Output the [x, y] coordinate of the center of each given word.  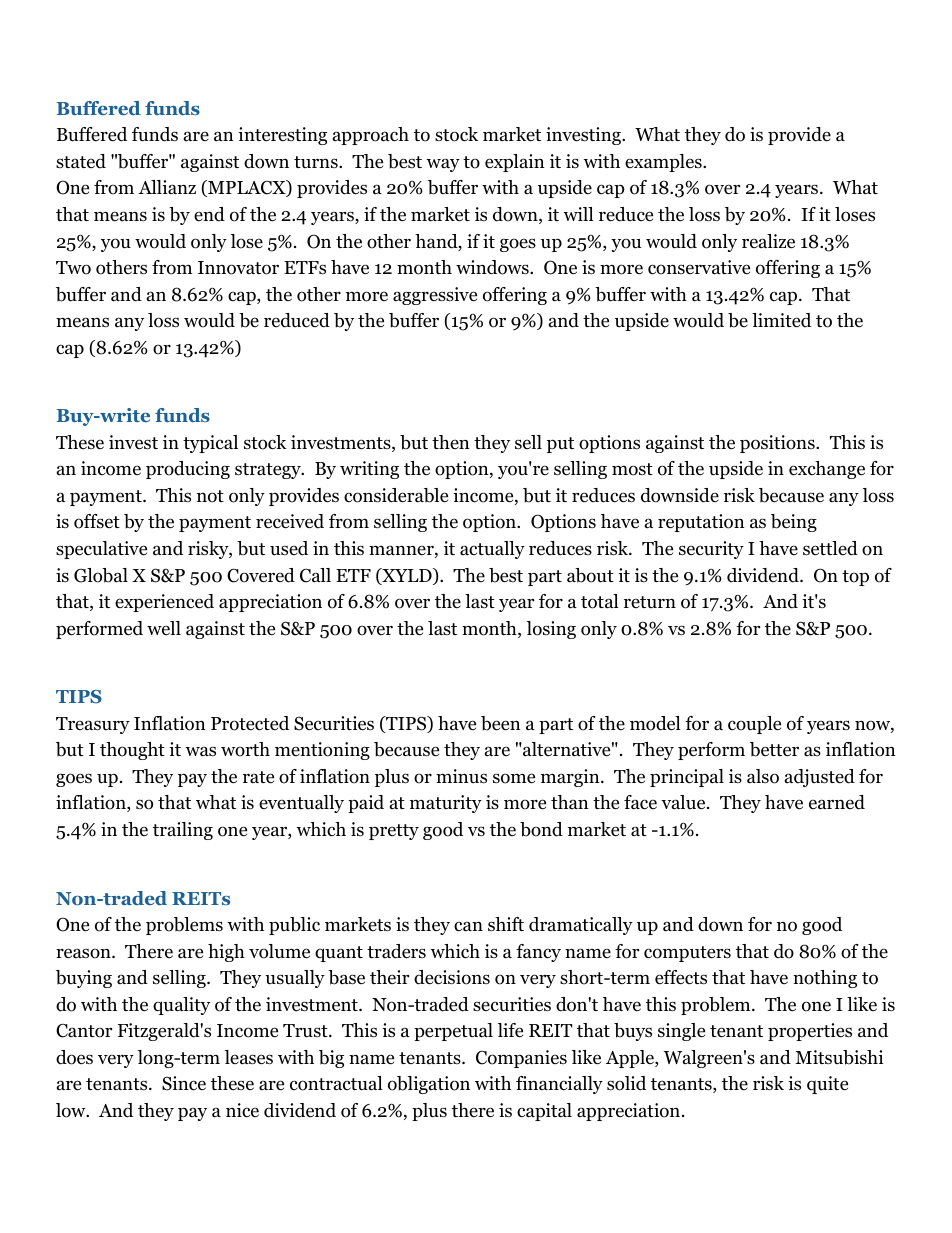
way [443, 165]
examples [664, 163]
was [200, 751]
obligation [429, 1085]
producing [188, 470]
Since [184, 1083]
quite [827, 1085]
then [451, 442]
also [763, 776]
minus [461, 776]
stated [81, 161]
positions [778, 444]
